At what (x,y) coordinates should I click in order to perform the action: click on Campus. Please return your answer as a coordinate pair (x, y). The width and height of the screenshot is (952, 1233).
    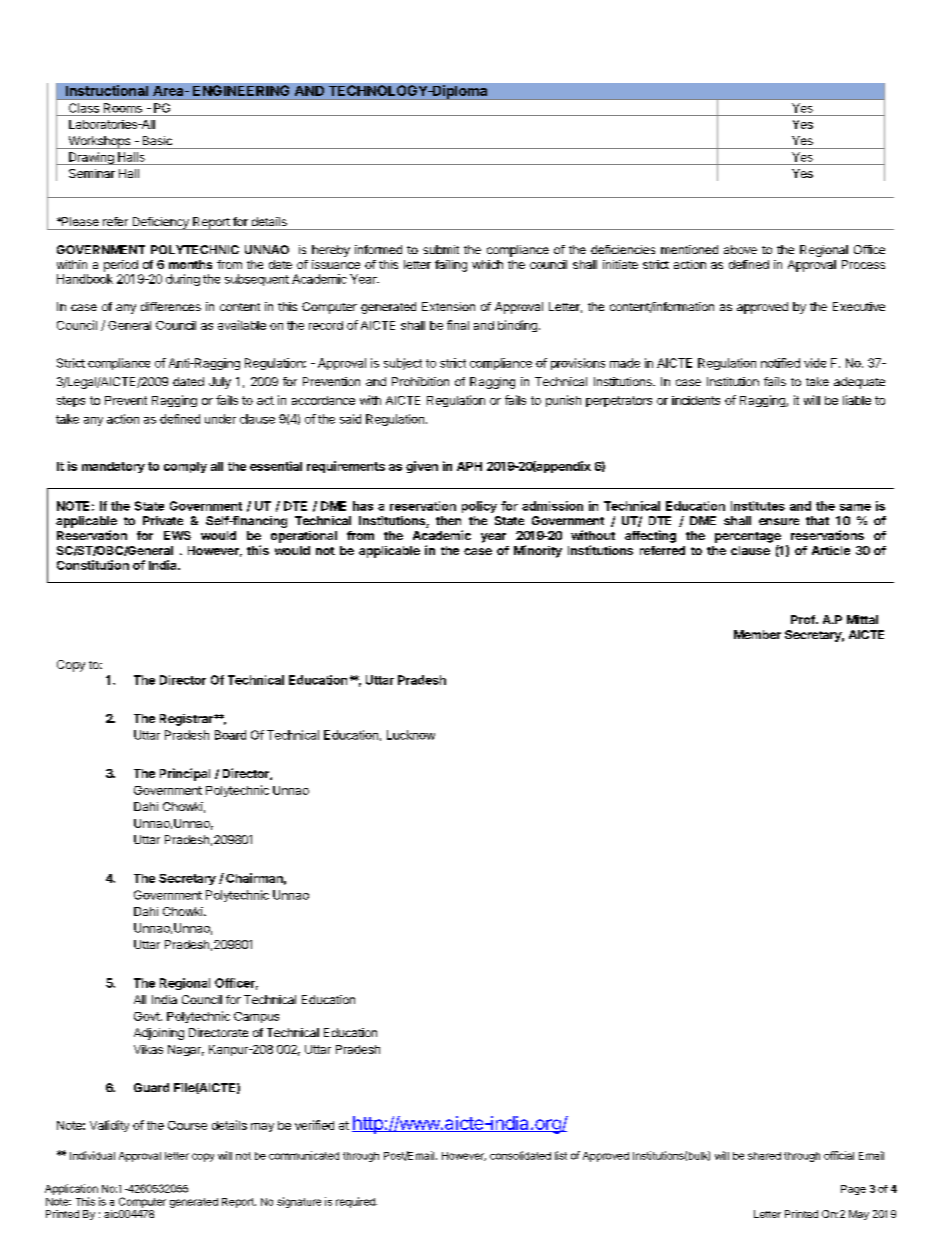
    Looking at the image, I should click on (256, 1017).
